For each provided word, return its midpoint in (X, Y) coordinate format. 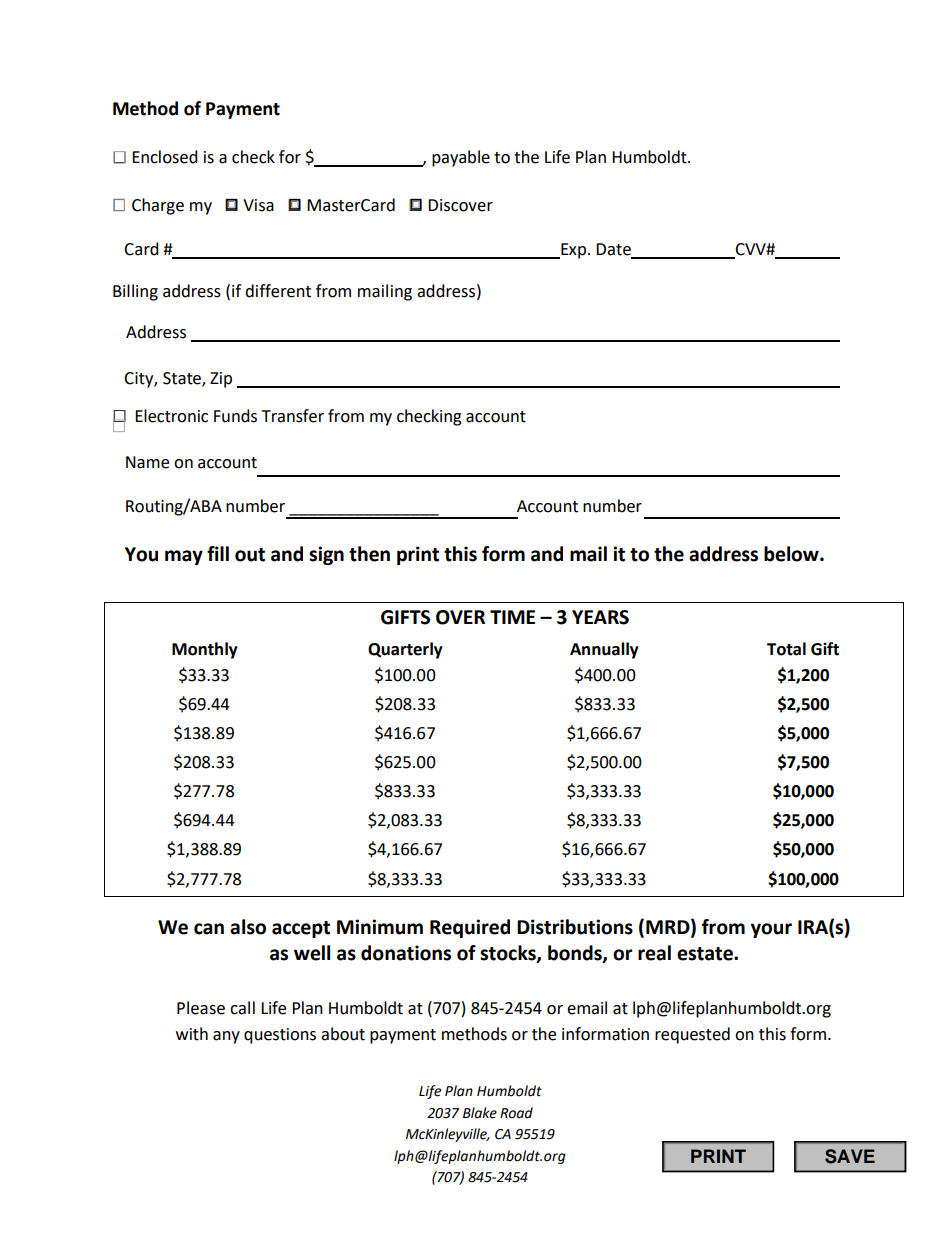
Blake (480, 1113)
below (792, 554)
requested (692, 1035)
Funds (235, 416)
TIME (512, 617)
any (226, 1037)
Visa (258, 205)
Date (613, 249)
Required (470, 928)
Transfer (293, 416)
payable (461, 158)
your (771, 930)
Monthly (205, 650)
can (209, 929)
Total (786, 649)
